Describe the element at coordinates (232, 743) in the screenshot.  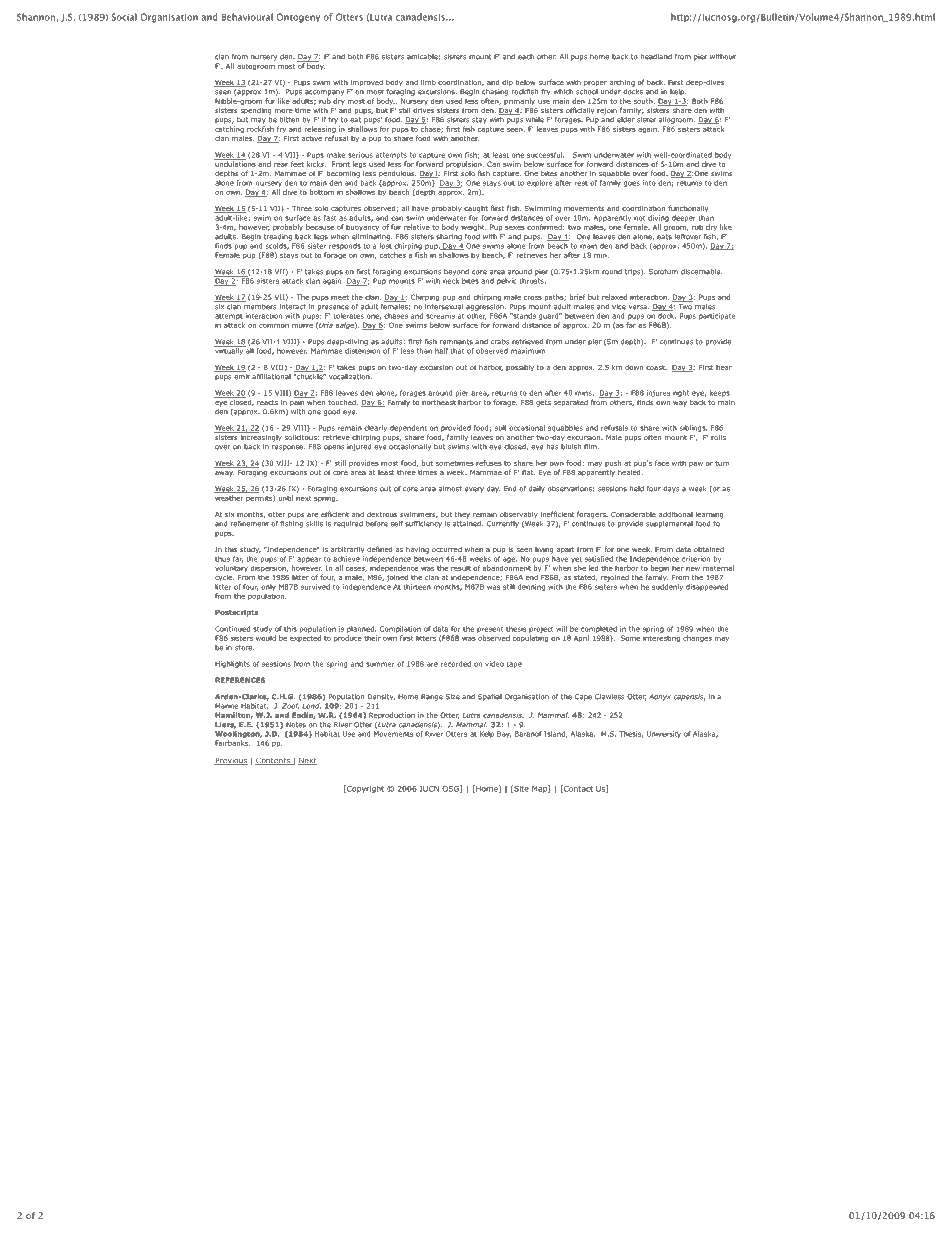
I see `Fairbanks` at that location.
